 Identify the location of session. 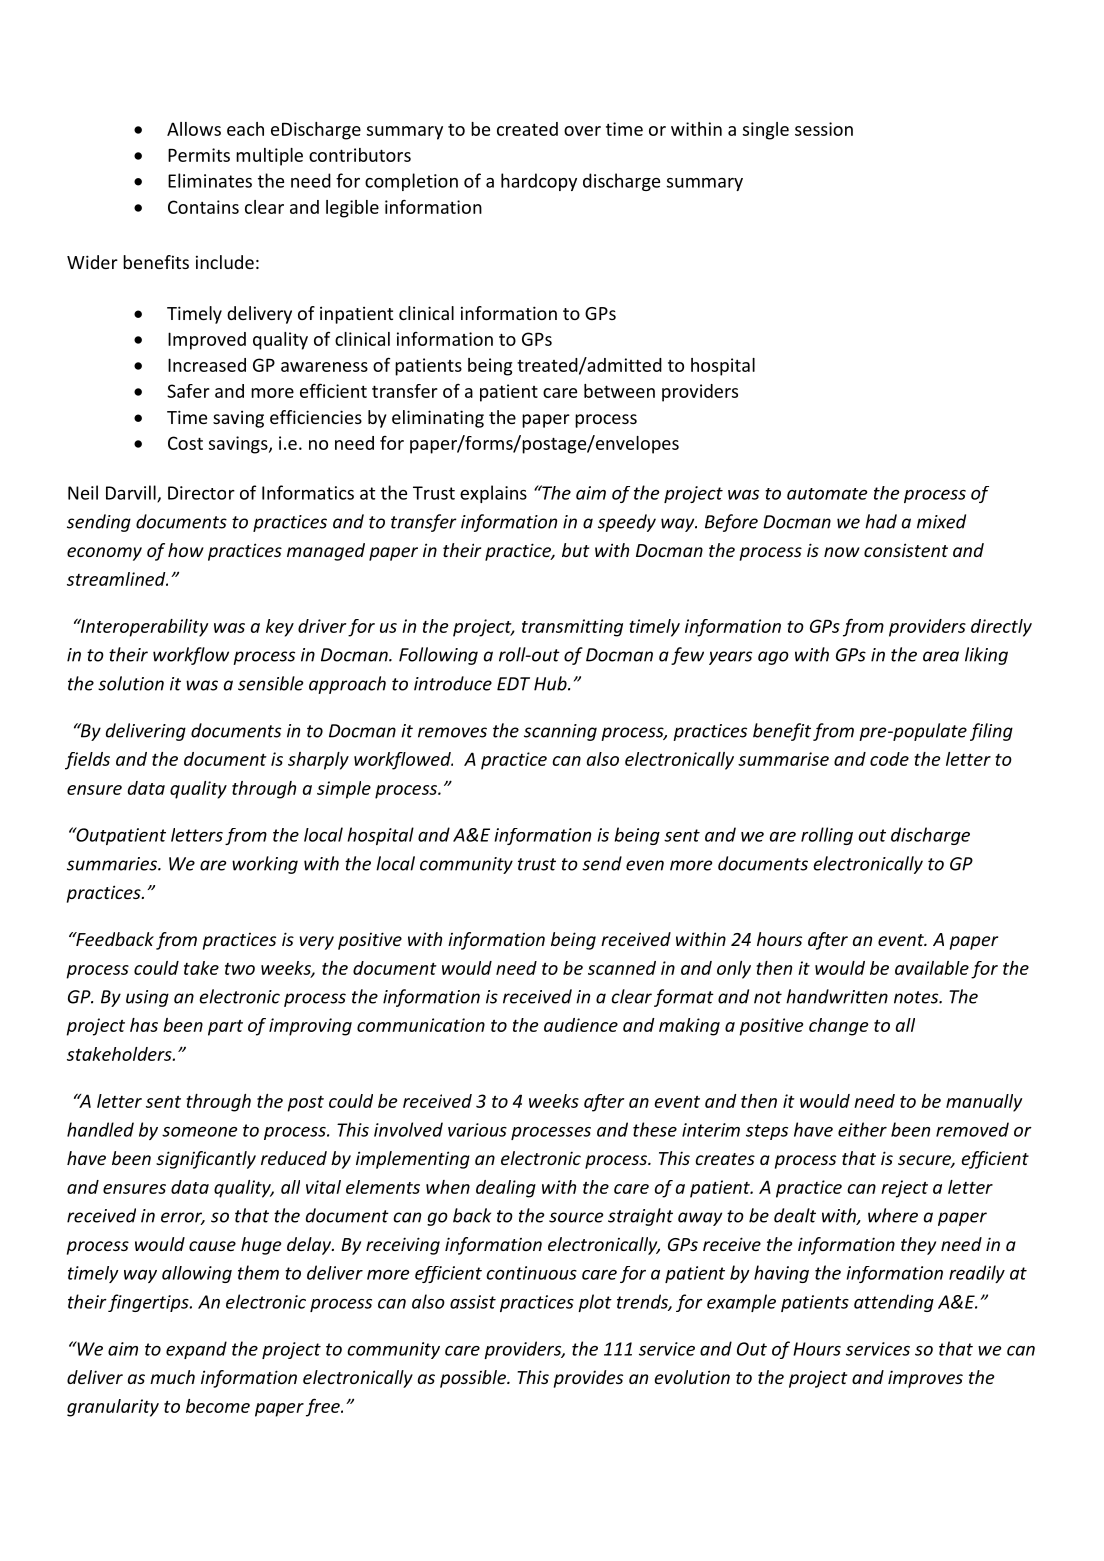
(824, 129).
